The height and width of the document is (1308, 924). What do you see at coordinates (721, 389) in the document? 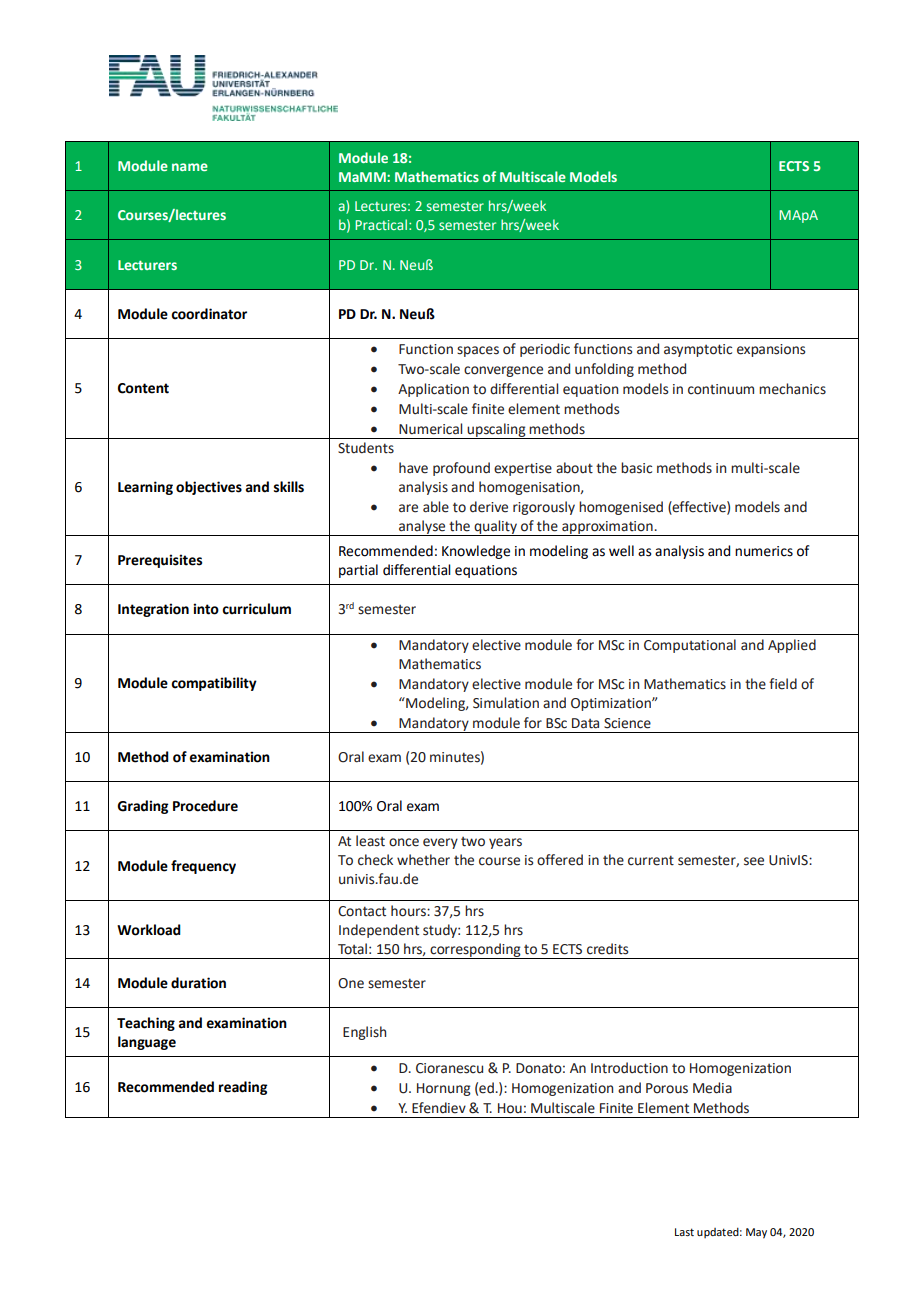
I see `continuum` at bounding box center [721, 389].
